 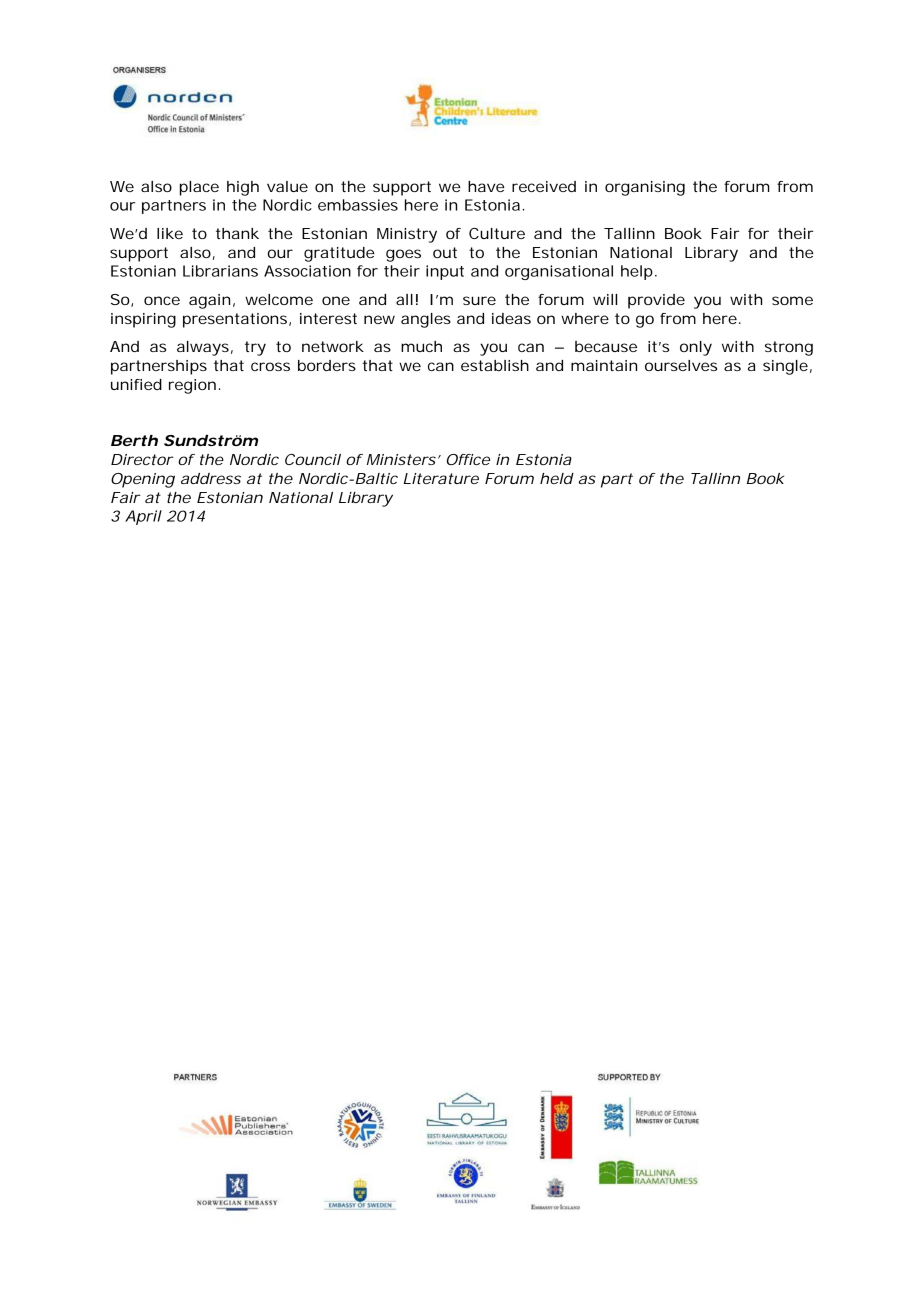 I want to click on establish, so click(x=495, y=365).
